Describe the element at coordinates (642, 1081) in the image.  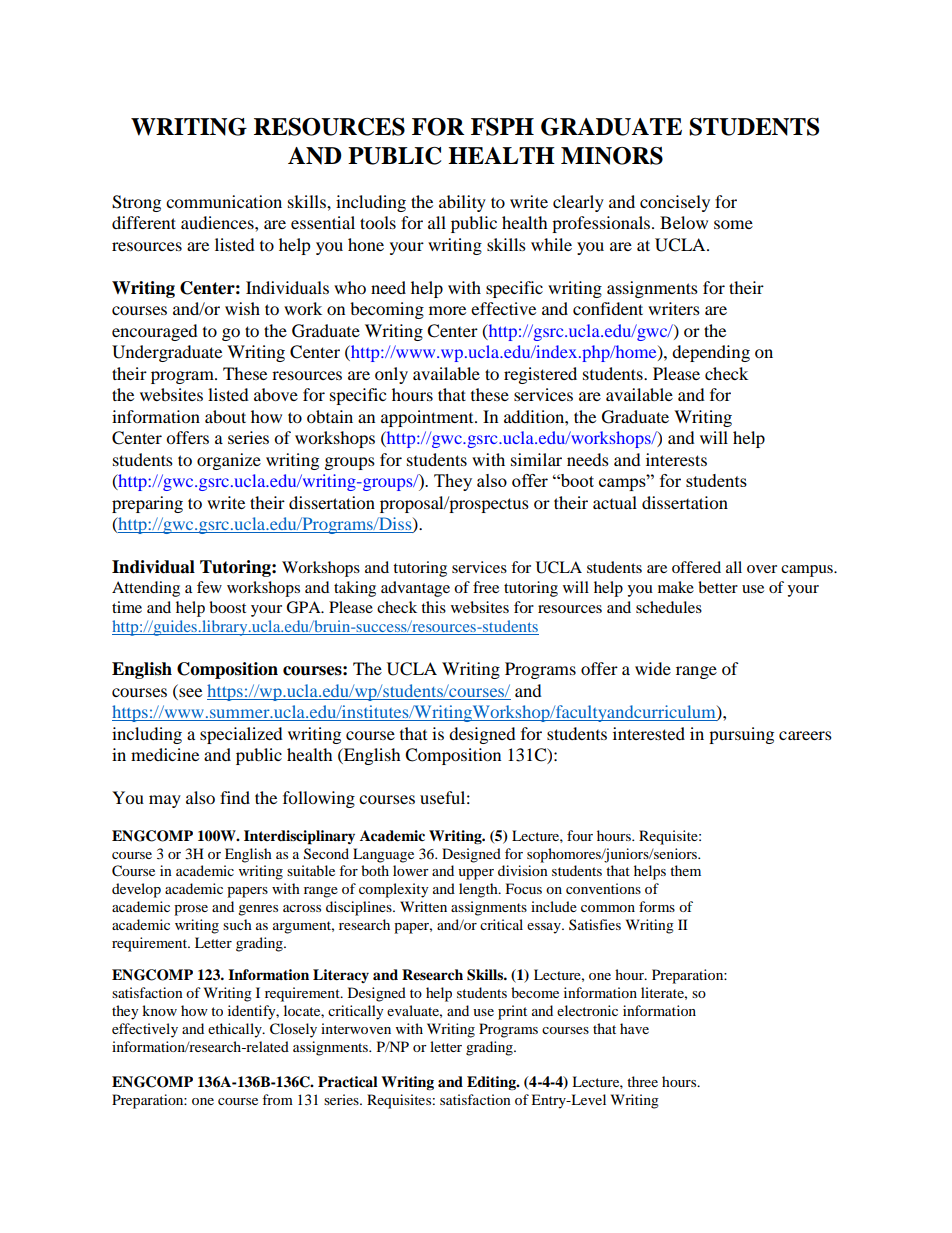
I see `three` at that location.
